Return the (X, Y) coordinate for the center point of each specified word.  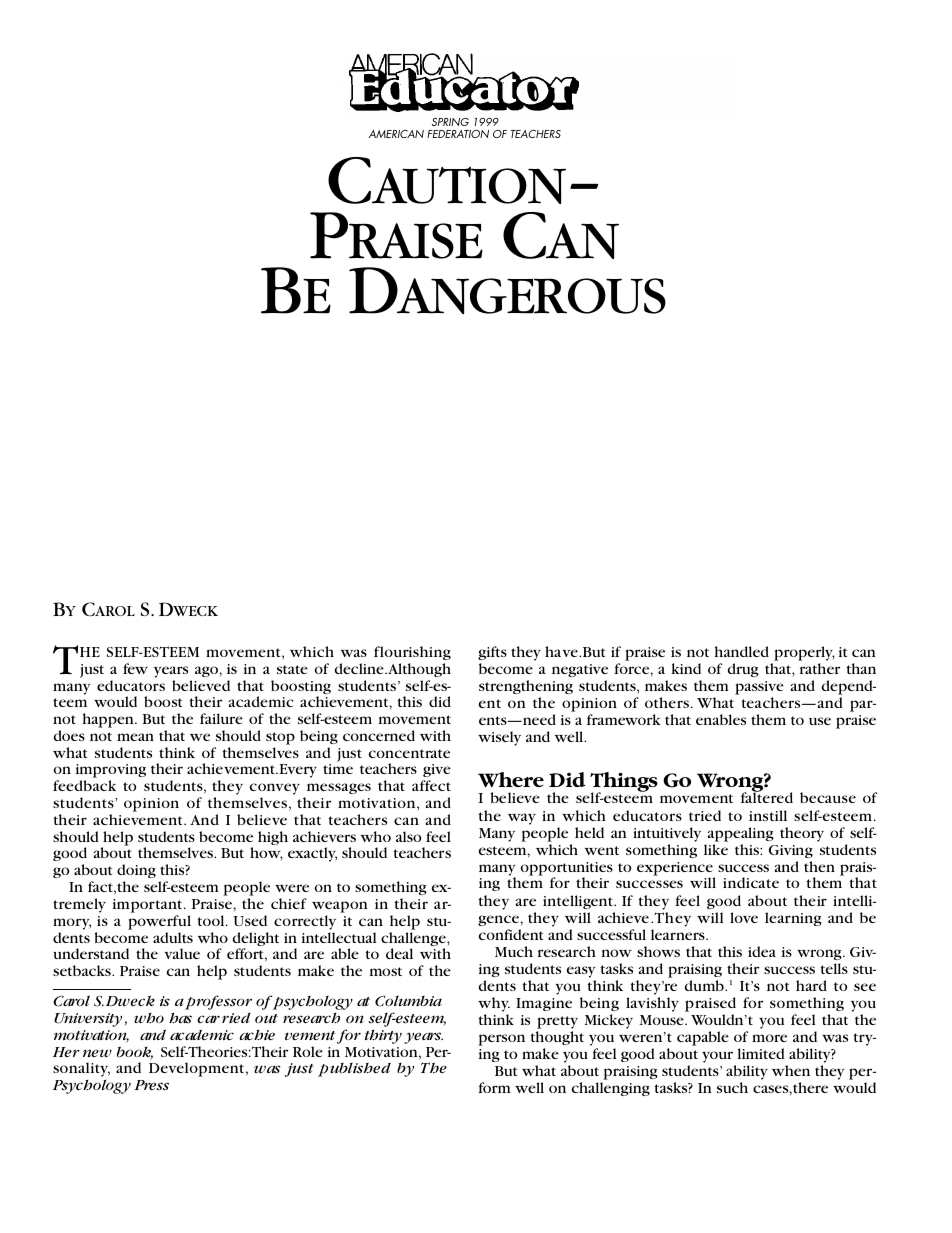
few (135, 668)
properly (804, 653)
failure (221, 718)
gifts (492, 653)
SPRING (450, 122)
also (408, 836)
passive (759, 688)
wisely (499, 738)
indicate (751, 882)
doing (136, 871)
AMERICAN (396, 134)
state (292, 669)
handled (742, 651)
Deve (166, 1068)
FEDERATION (458, 134)
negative (580, 670)
